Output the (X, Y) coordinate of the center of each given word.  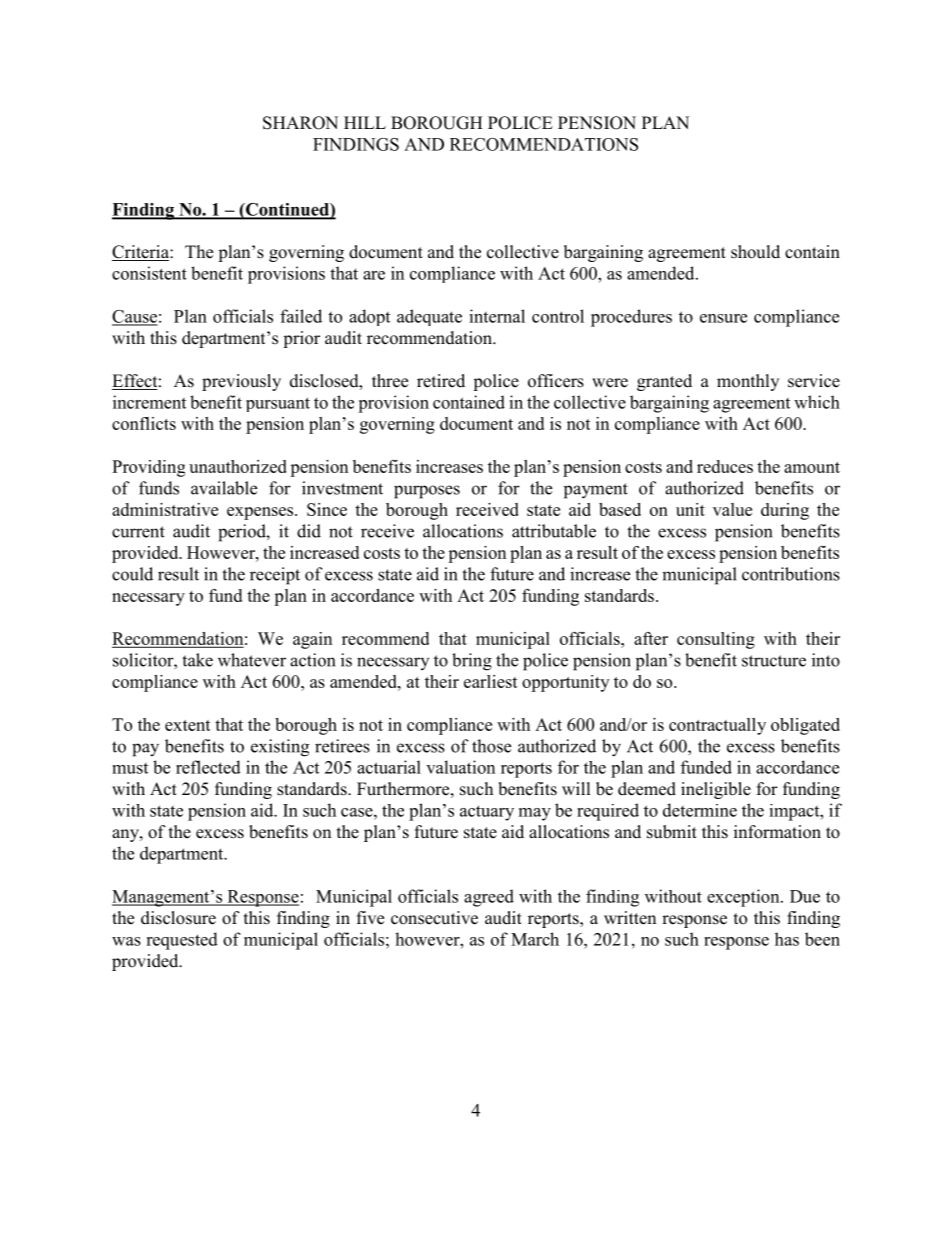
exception (744, 898)
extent (188, 725)
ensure (723, 318)
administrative (165, 509)
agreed (489, 898)
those (491, 746)
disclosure (178, 918)
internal (497, 316)
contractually (717, 726)
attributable (554, 531)
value (732, 509)
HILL (365, 122)
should (755, 252)
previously (241, 382)
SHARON (300, 123)
